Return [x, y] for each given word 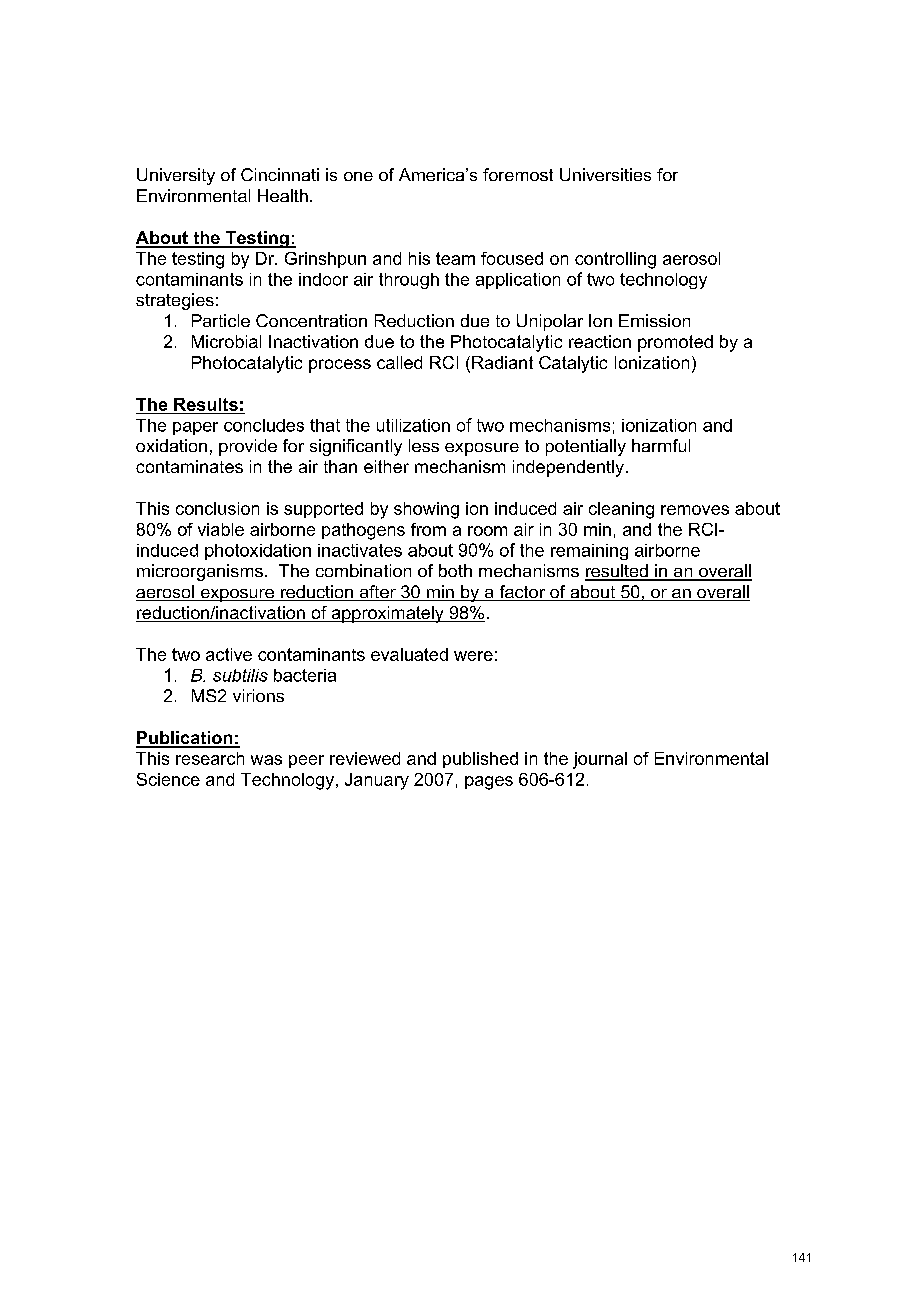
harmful [661, 445]
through [409, 281]
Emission [654, 320]
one [358, 176]
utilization [413, 425]
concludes [264, 425]
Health [283, 195]
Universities [605, 174]
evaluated [409, 654]
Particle [221, 320]
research [210, 758]
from [428, 529]
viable [221, 529]
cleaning [621, 510]
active [229, 654]
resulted [617, 572]
